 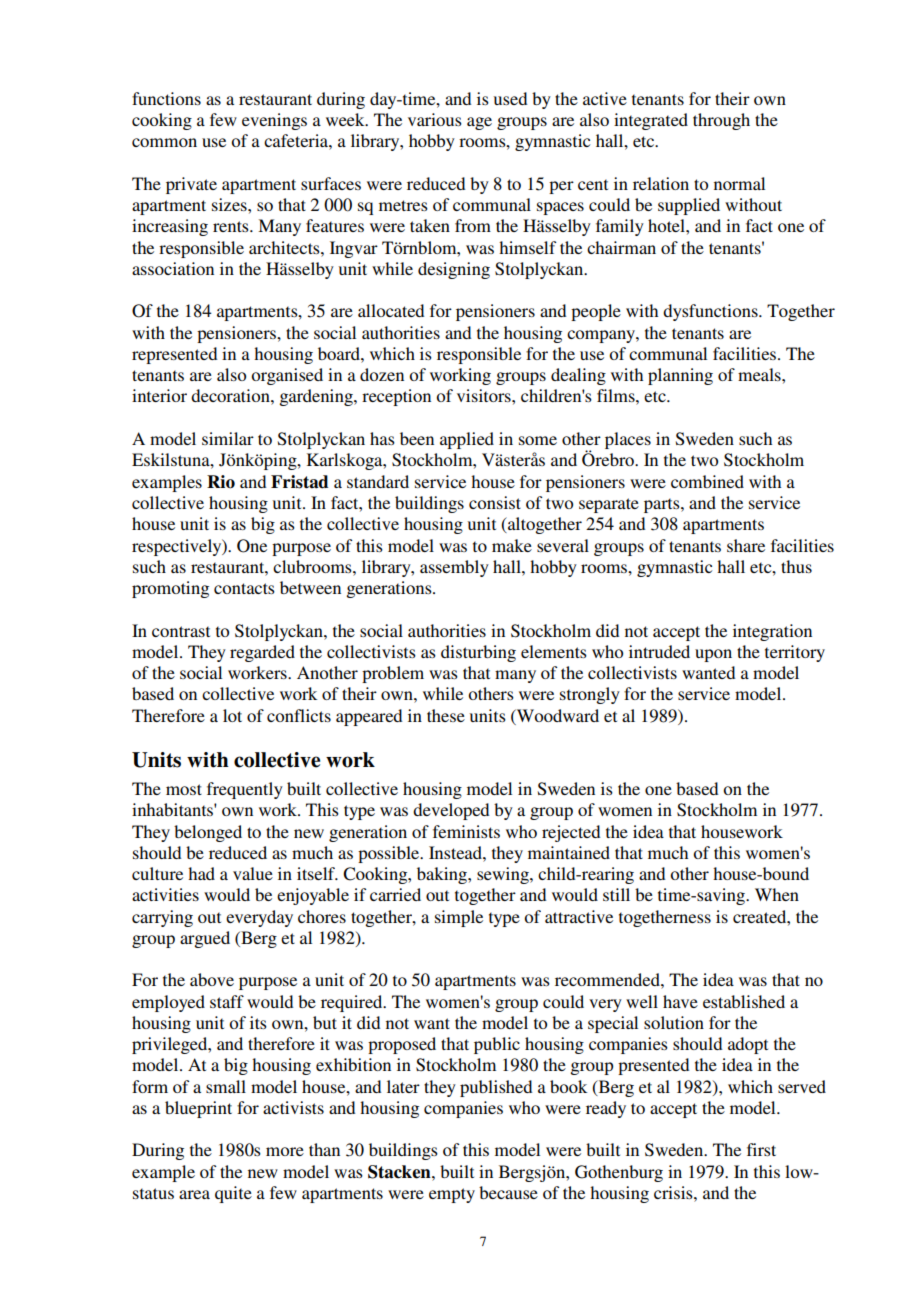 What do you see at coordinates (262, 653) in the document?
I see `regarded` at bounding box center [262, 653].
